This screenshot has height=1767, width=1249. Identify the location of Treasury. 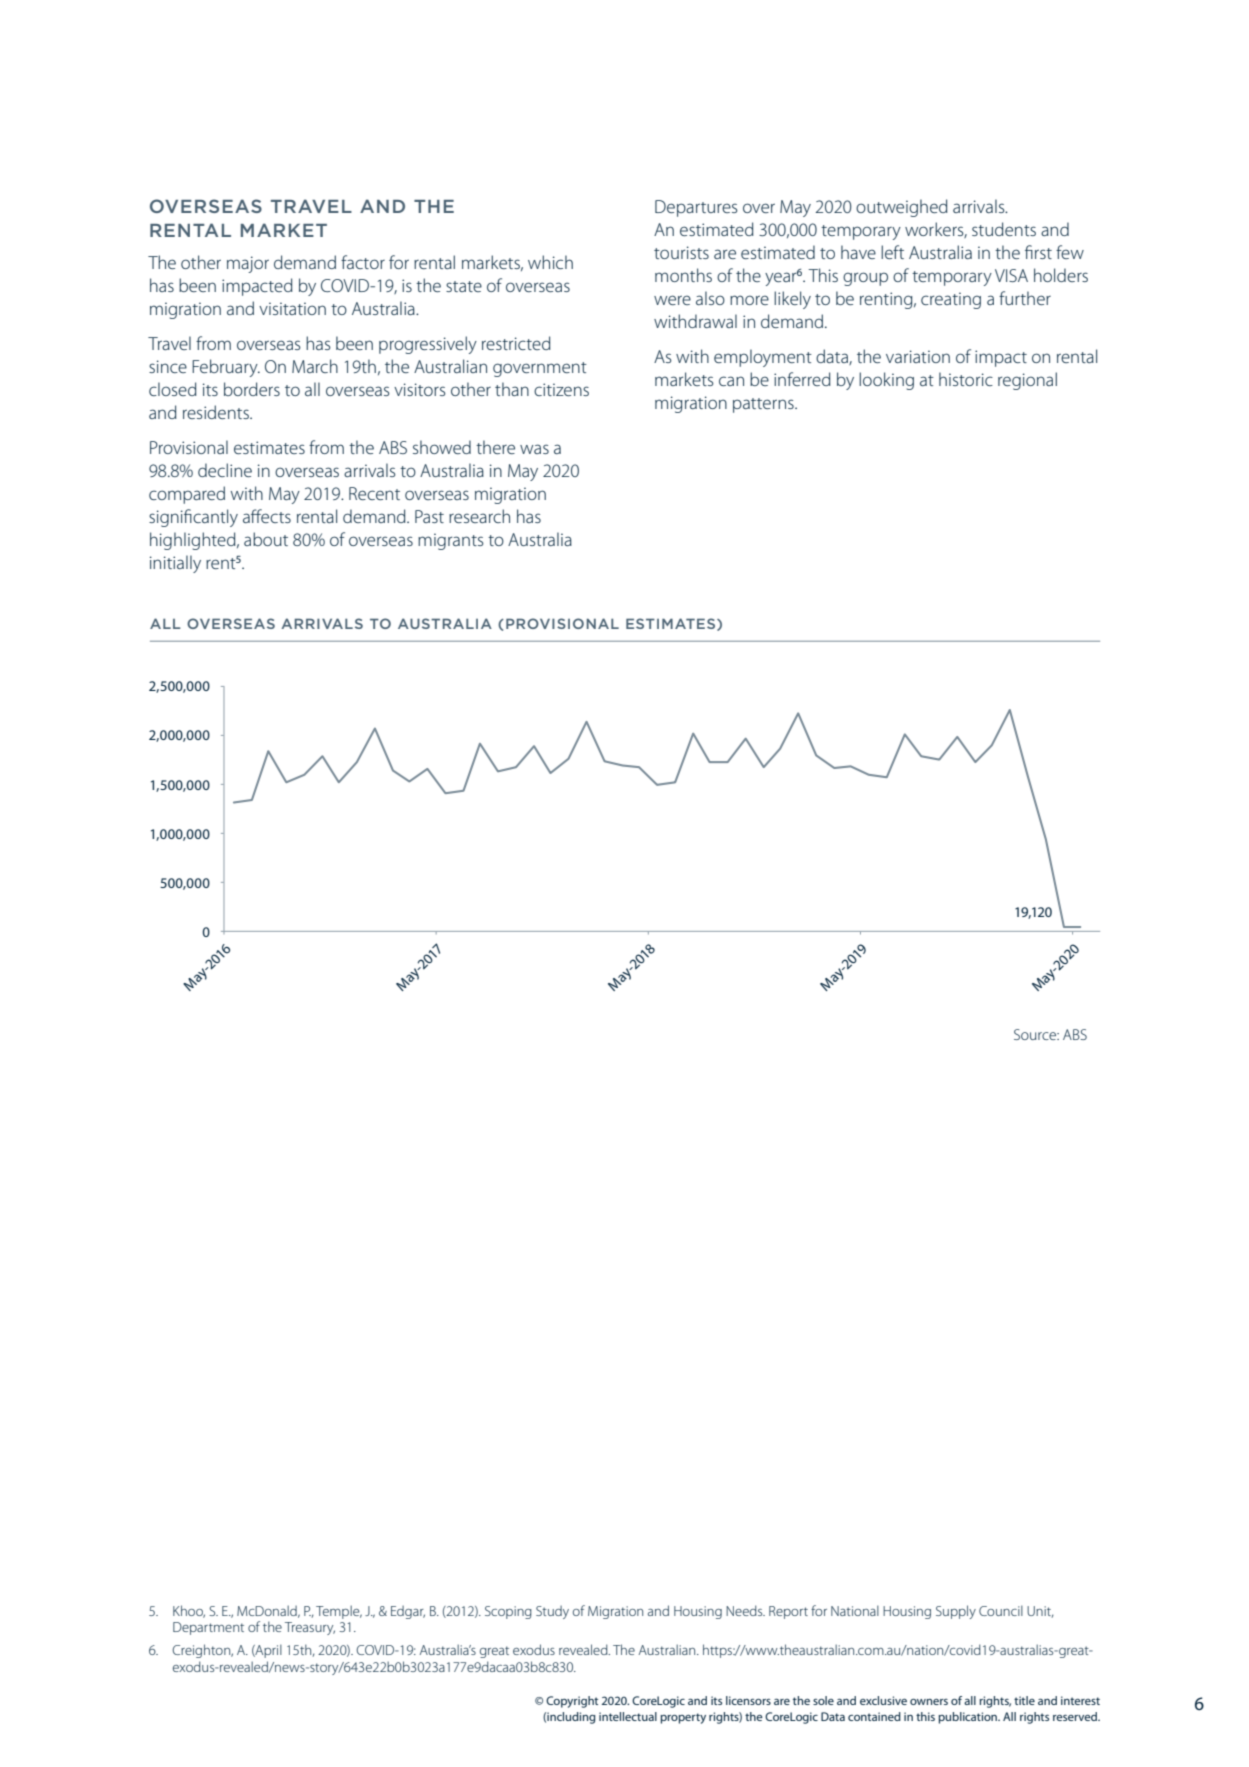
(310, 1628).
